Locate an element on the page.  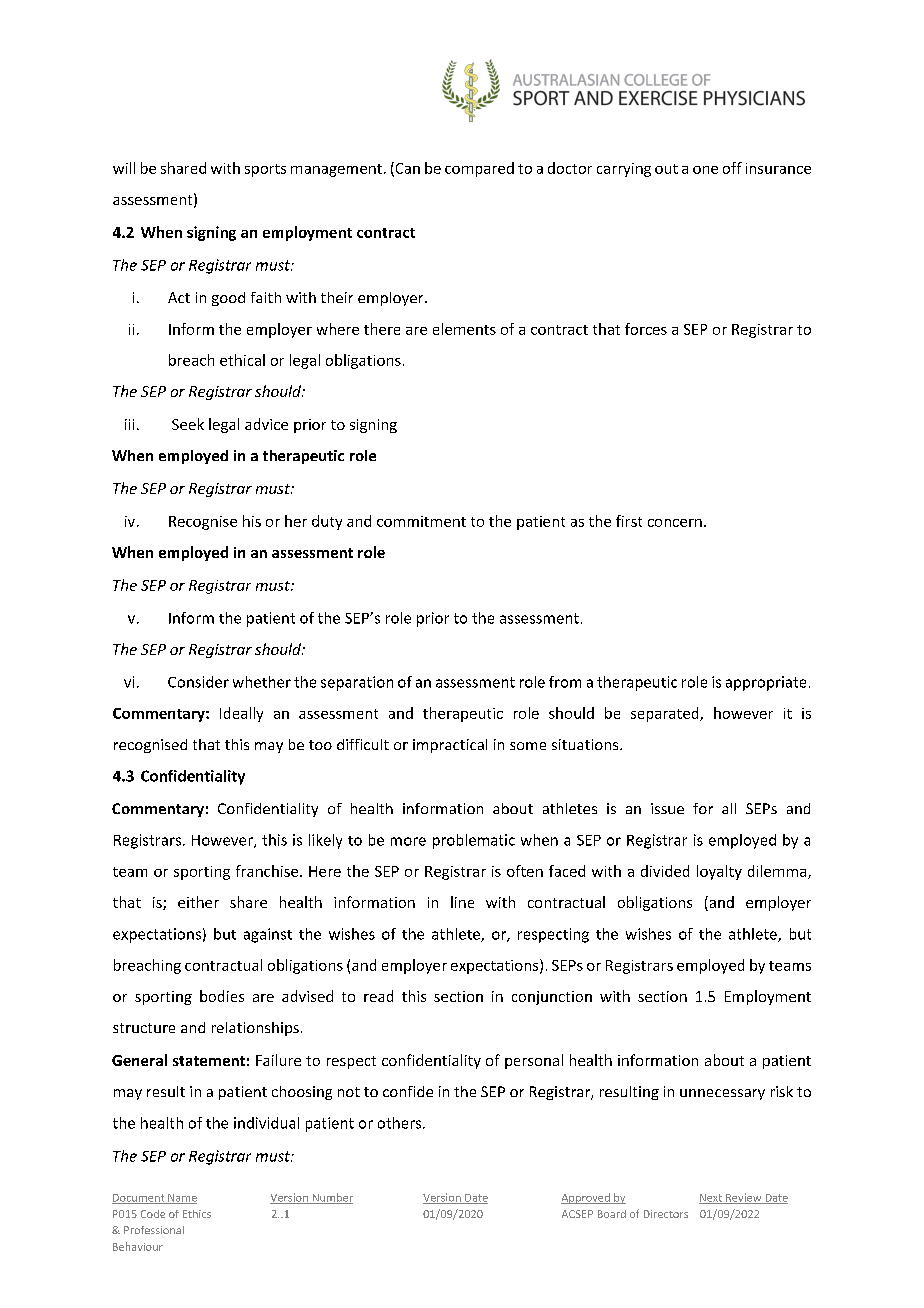
impractical is located at coordinates (450, 746).
